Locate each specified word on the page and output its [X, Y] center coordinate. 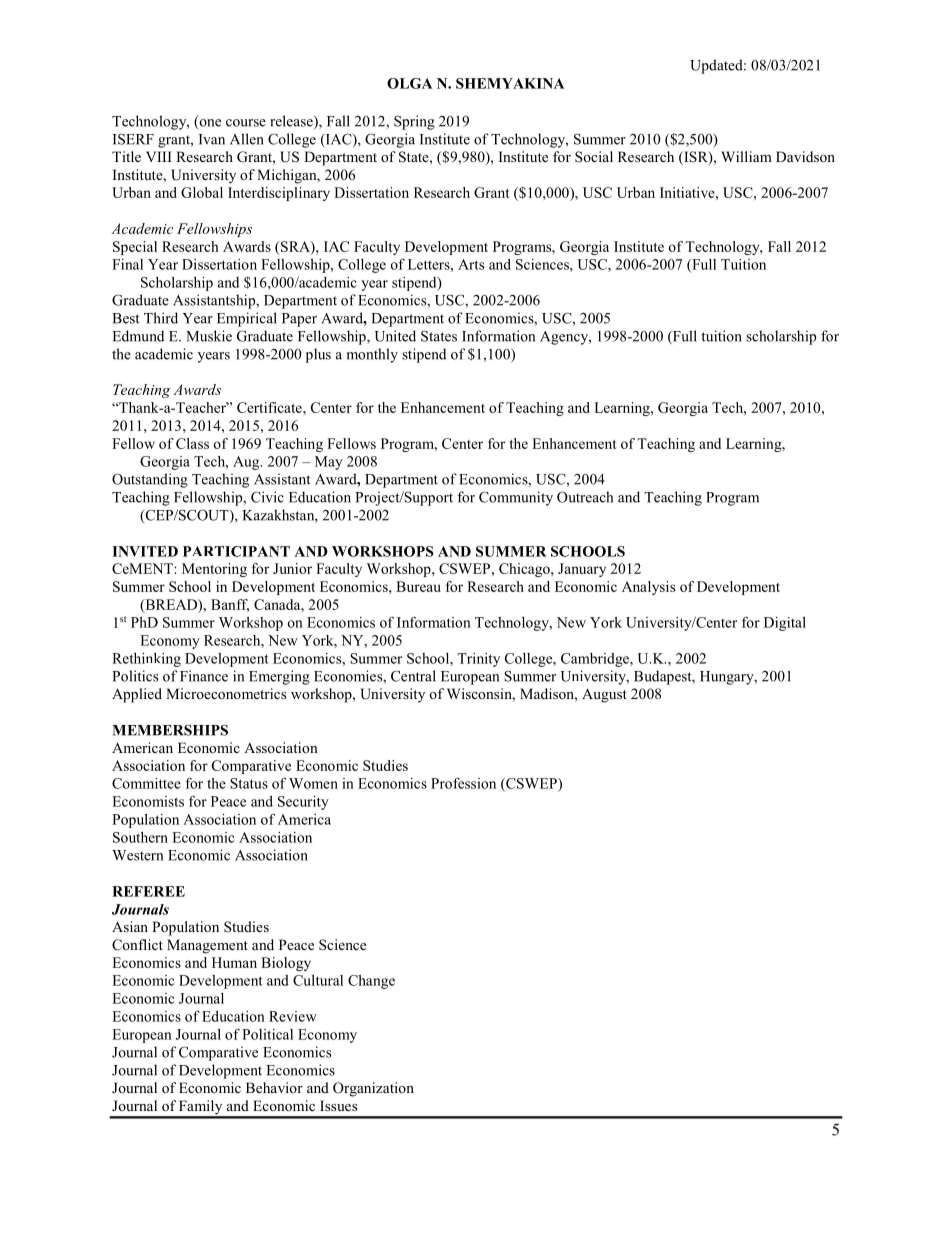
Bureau [418, 586]
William [746, 156]
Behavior [274, 1087]
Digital [785, 624]
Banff [230, 605]
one [209, 124]
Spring [414, 122]
